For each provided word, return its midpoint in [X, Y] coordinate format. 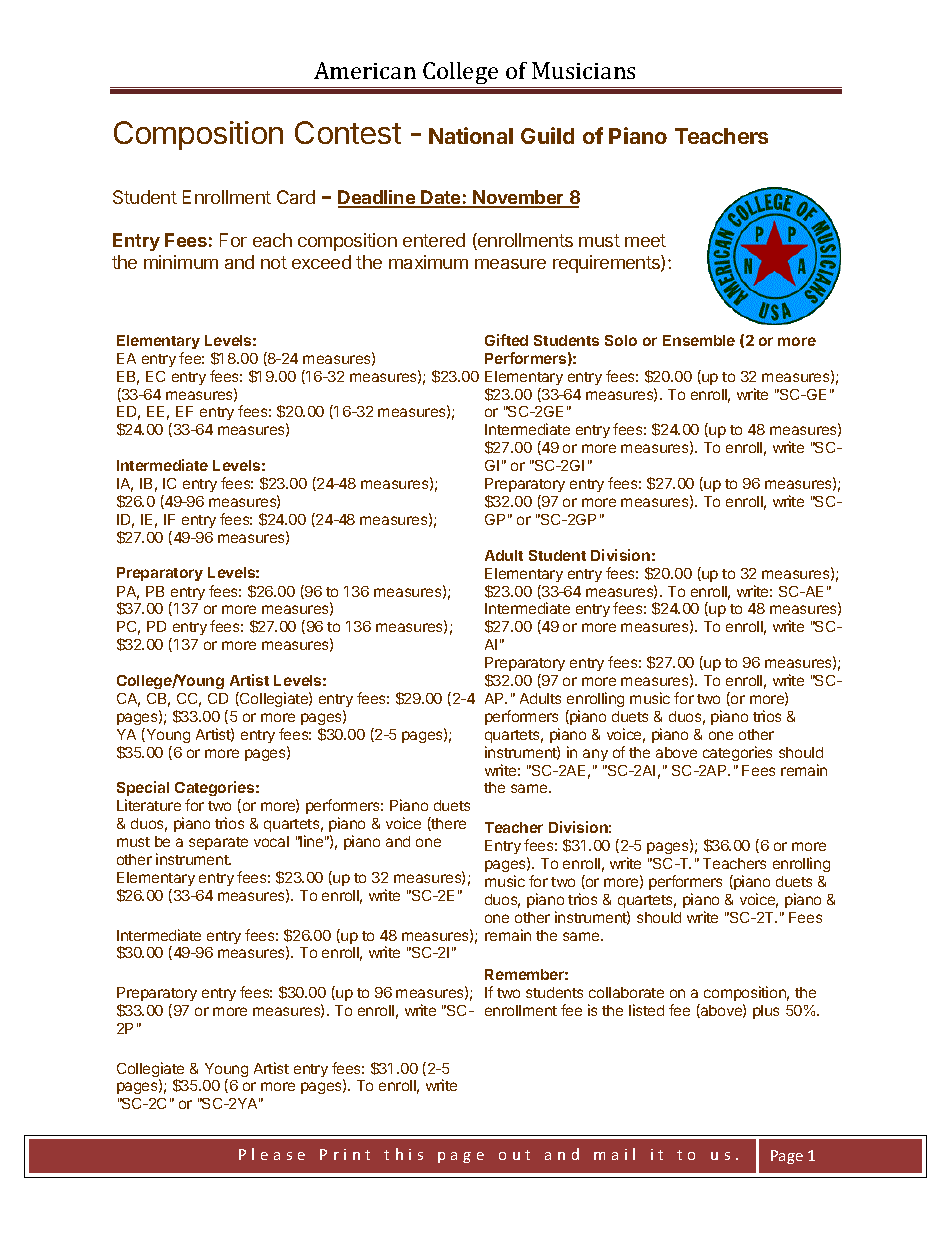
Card [296, 197]
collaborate [626, 992]
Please [272, 1154]
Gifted [506, 340]
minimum [181, 262]
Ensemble [699, 340]
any [595, 755]
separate [218, 843]
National [471, 135]
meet [645, 240]
